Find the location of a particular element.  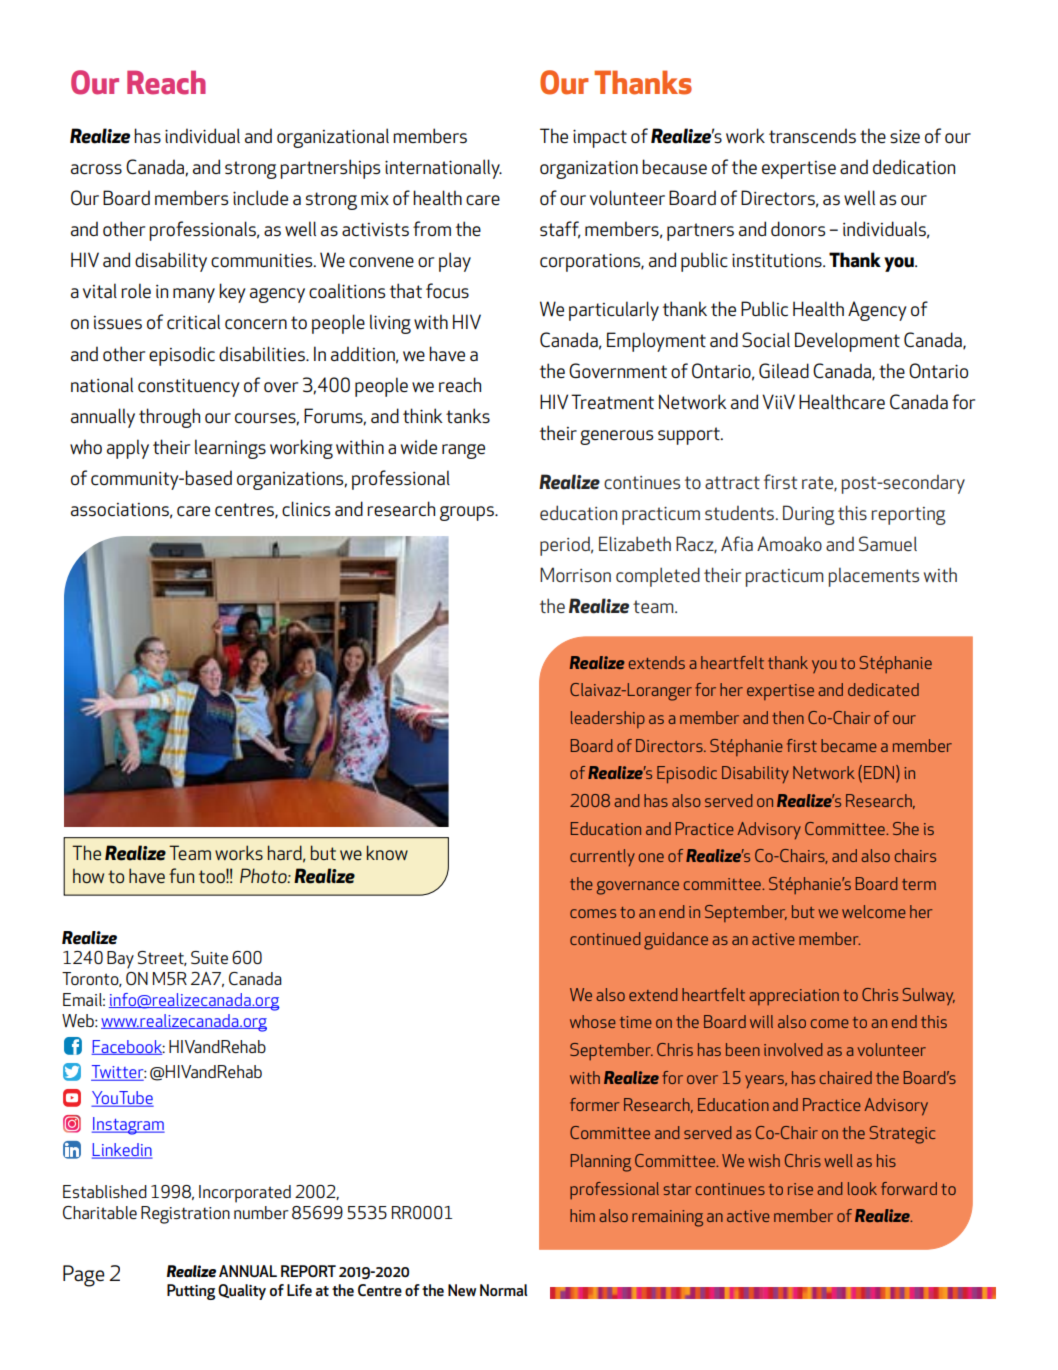

During is located at coordinates (809, 515).
